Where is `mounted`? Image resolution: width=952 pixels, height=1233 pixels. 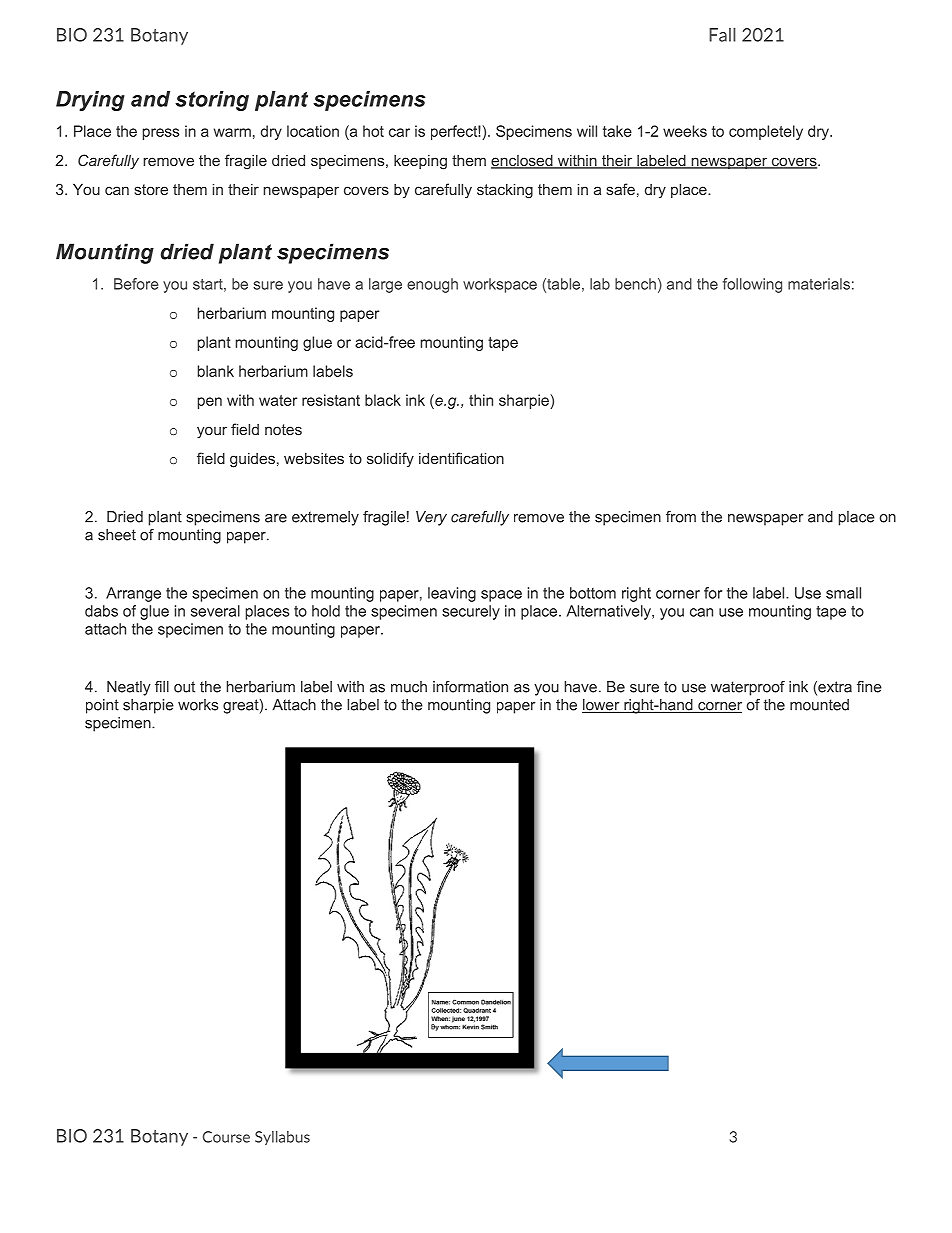
mounted is located at coordinates (819, 705).
